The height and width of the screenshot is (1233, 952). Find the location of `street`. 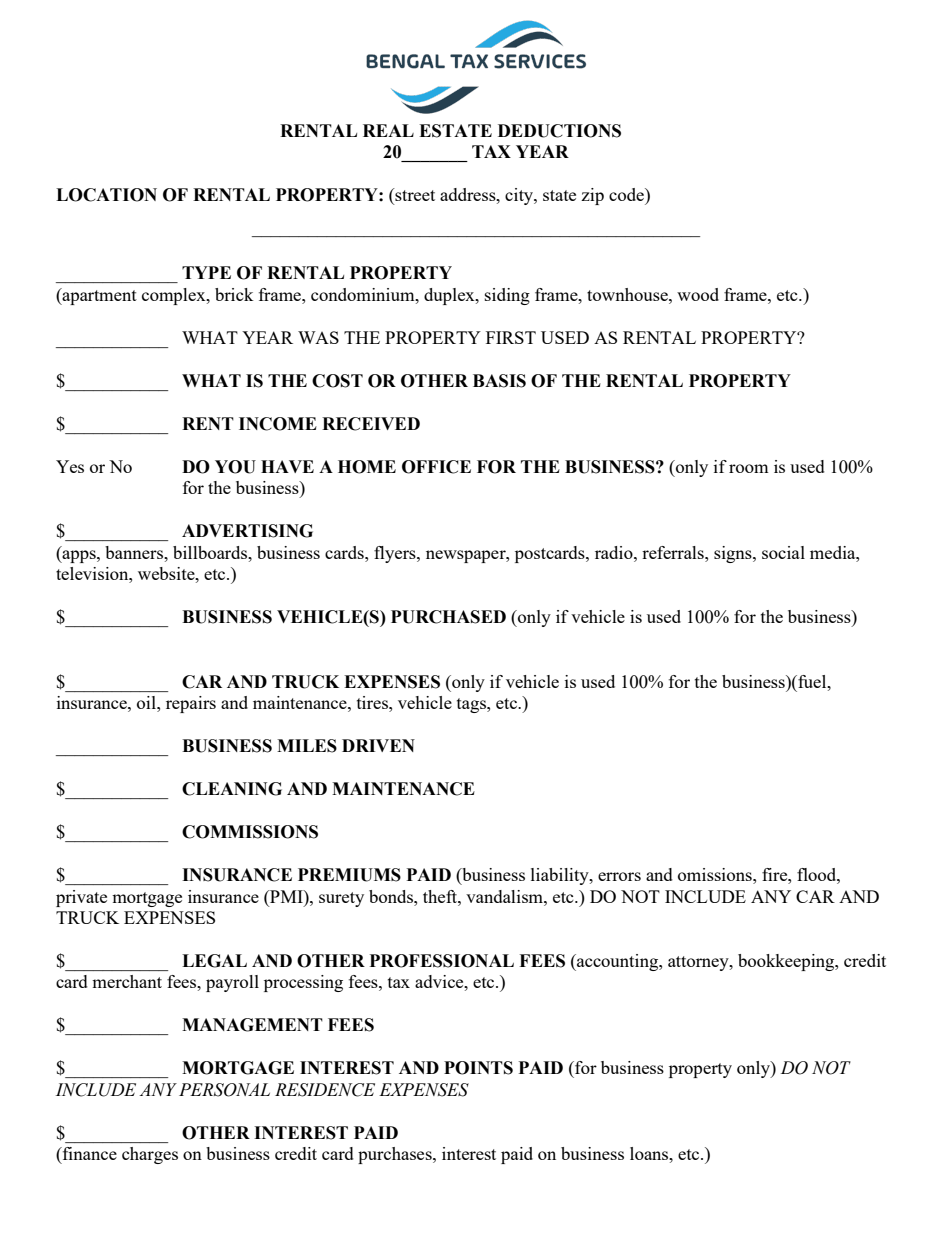

street is located at coordinates (414, 196).
